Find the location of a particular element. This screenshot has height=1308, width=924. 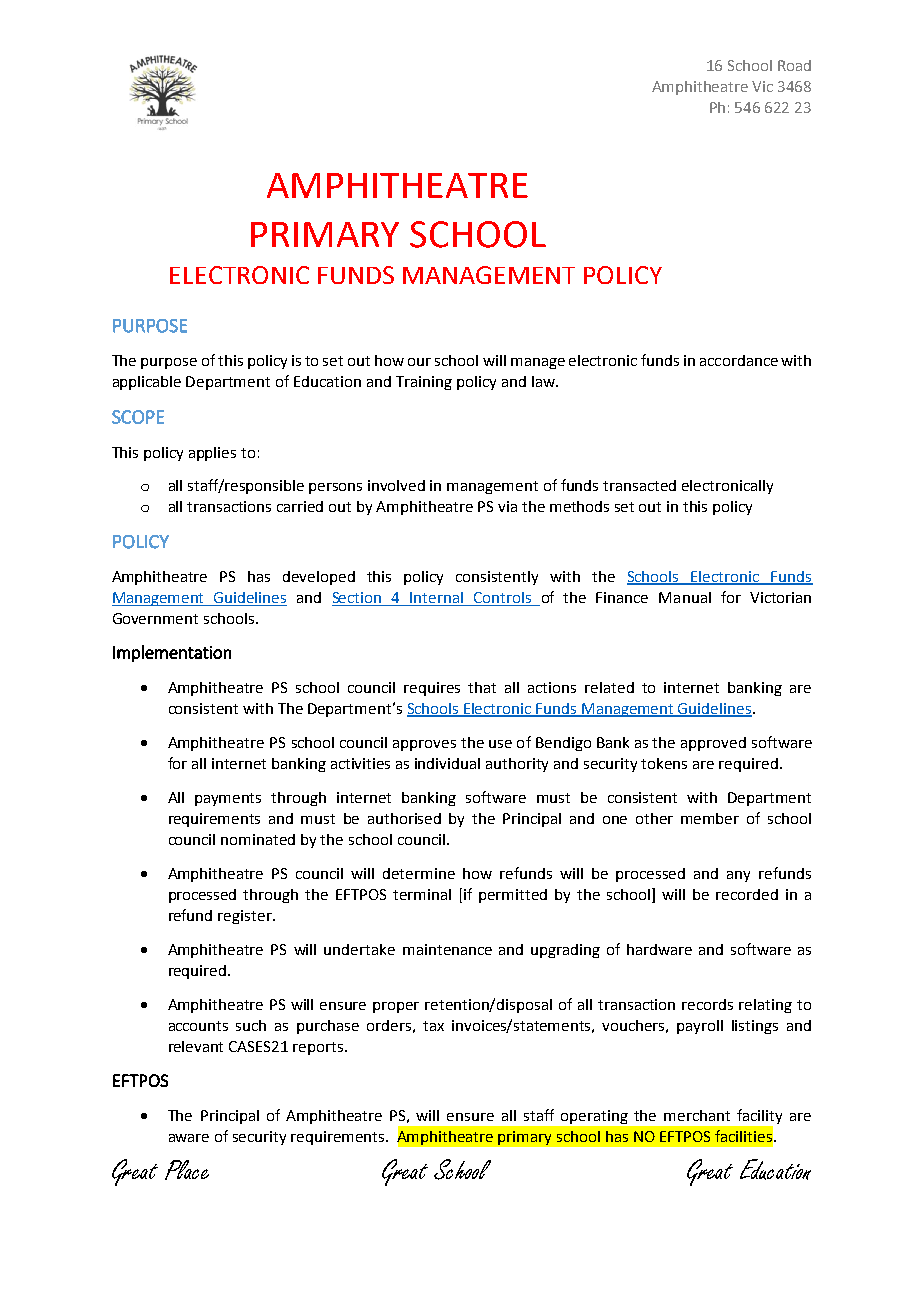

Internal is located at coordinates (436, 597).
